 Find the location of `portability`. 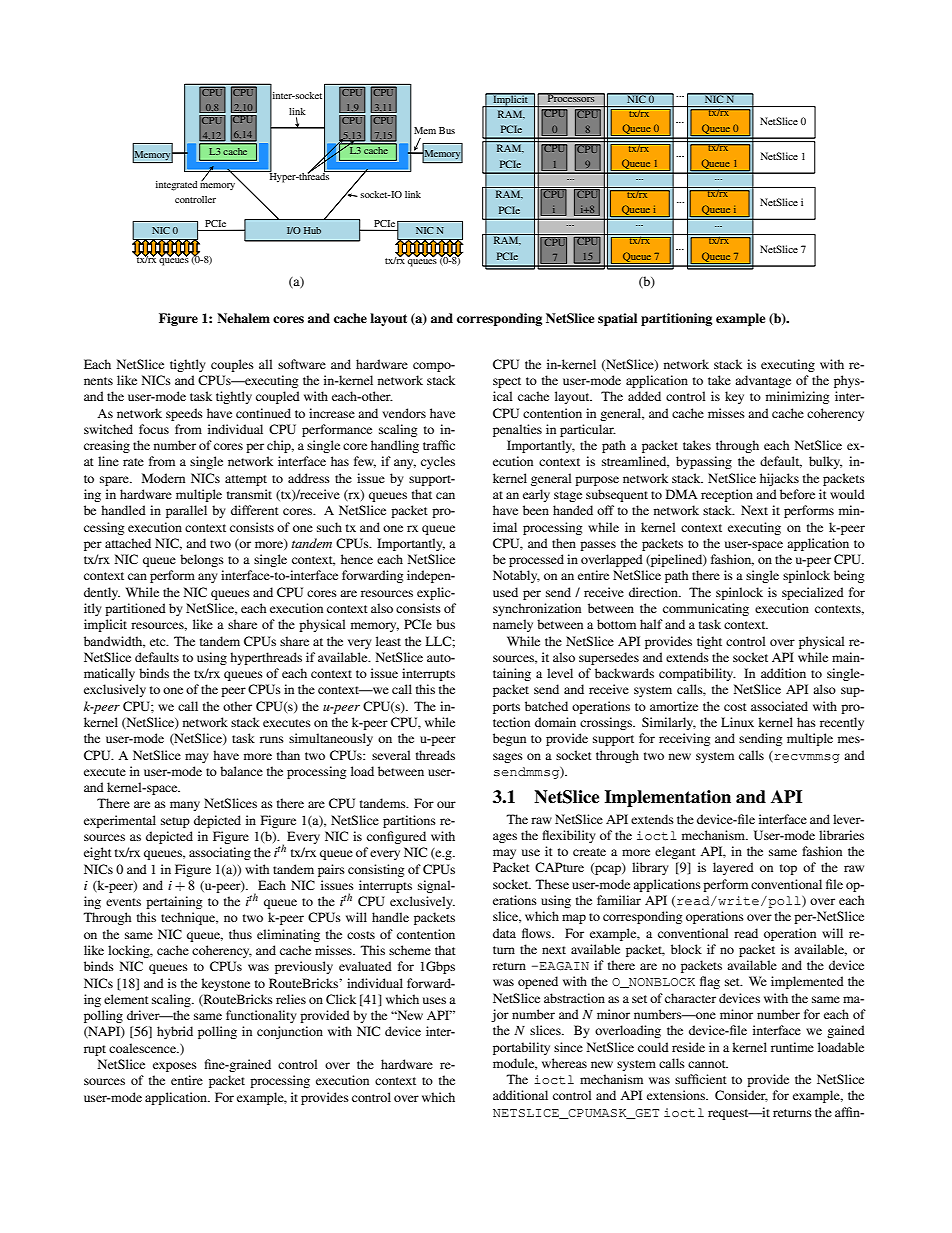

portability is located at coordinates (521, 1048).
